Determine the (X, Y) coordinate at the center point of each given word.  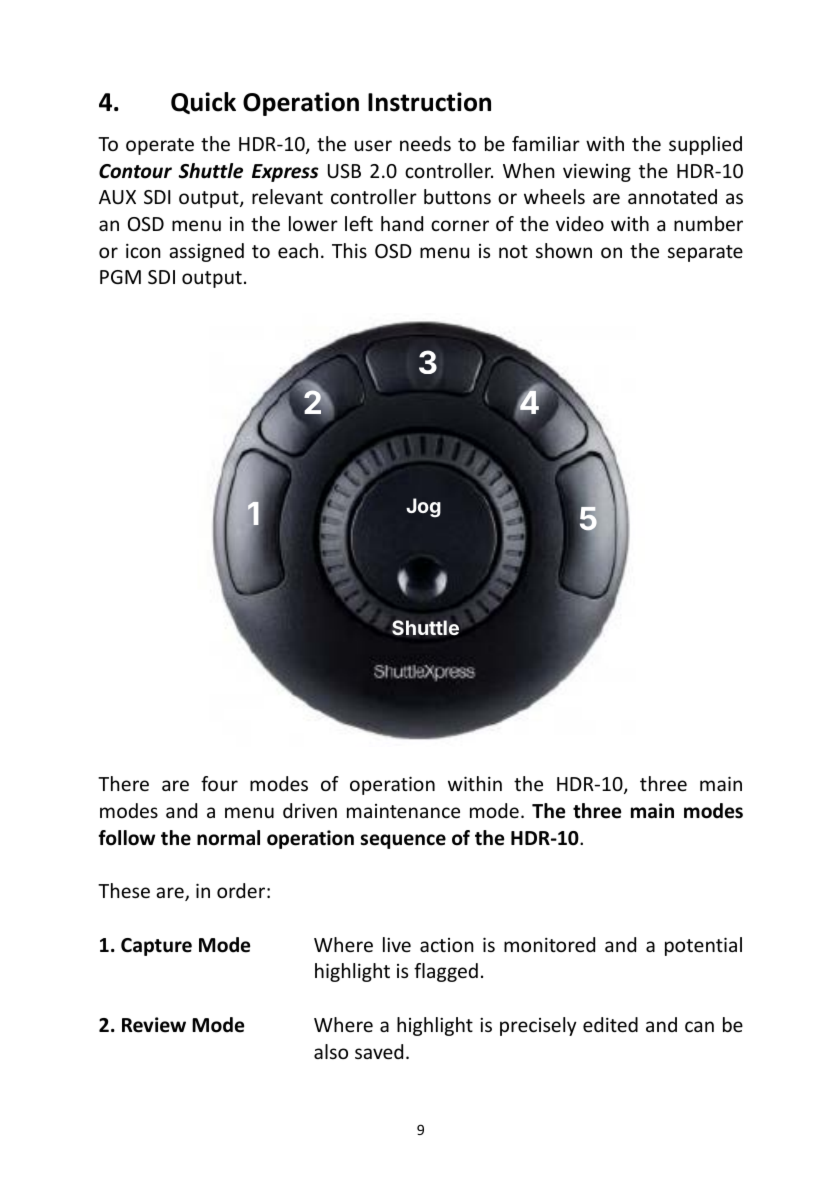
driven (310, 810)
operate (160, 146)
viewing (597, 172)
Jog (423, 508)
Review (154, 1025)
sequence (403, 841)
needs (425, 143)
